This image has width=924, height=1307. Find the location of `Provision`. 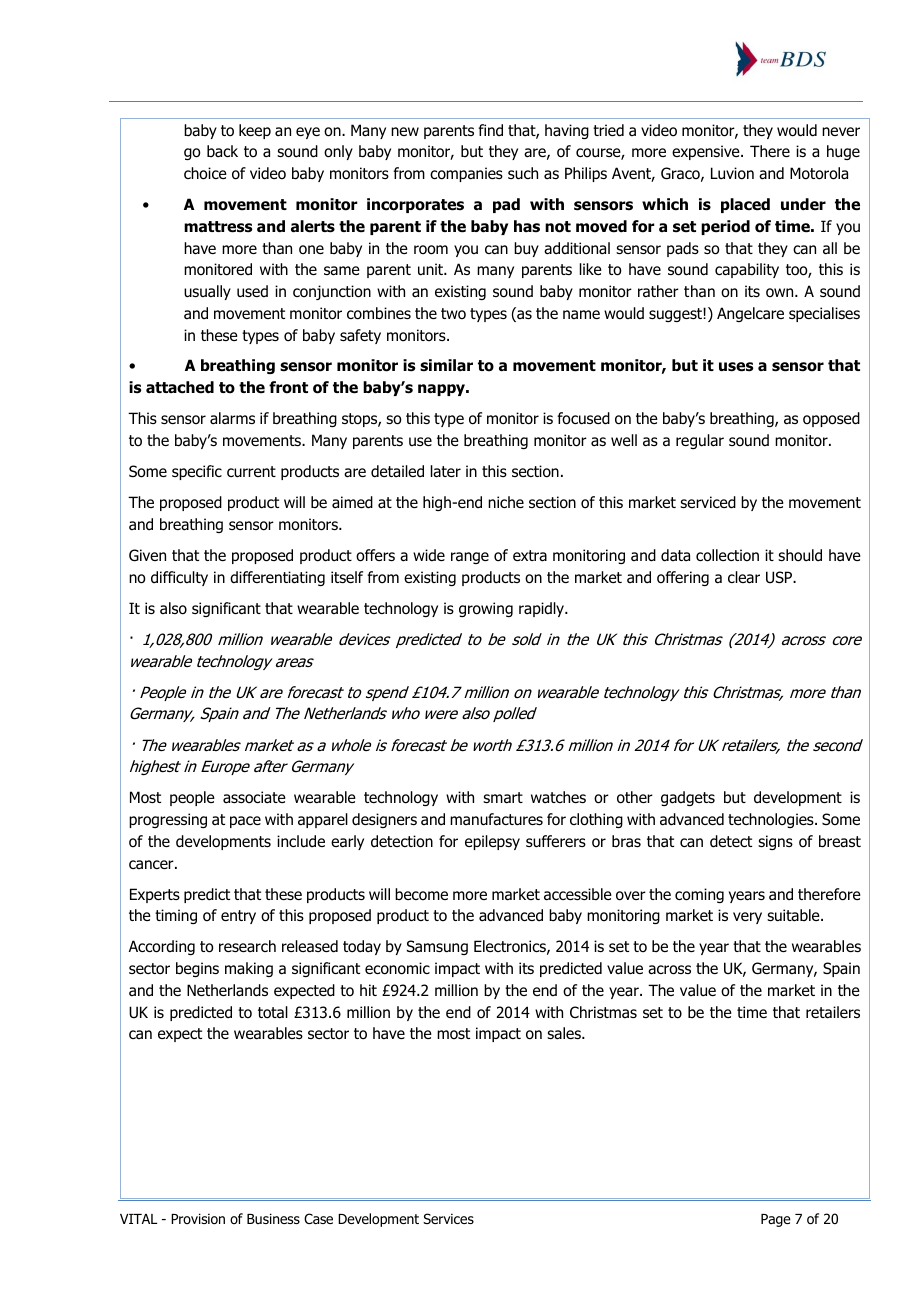

Provision is located at coordinates (198, 1219).
